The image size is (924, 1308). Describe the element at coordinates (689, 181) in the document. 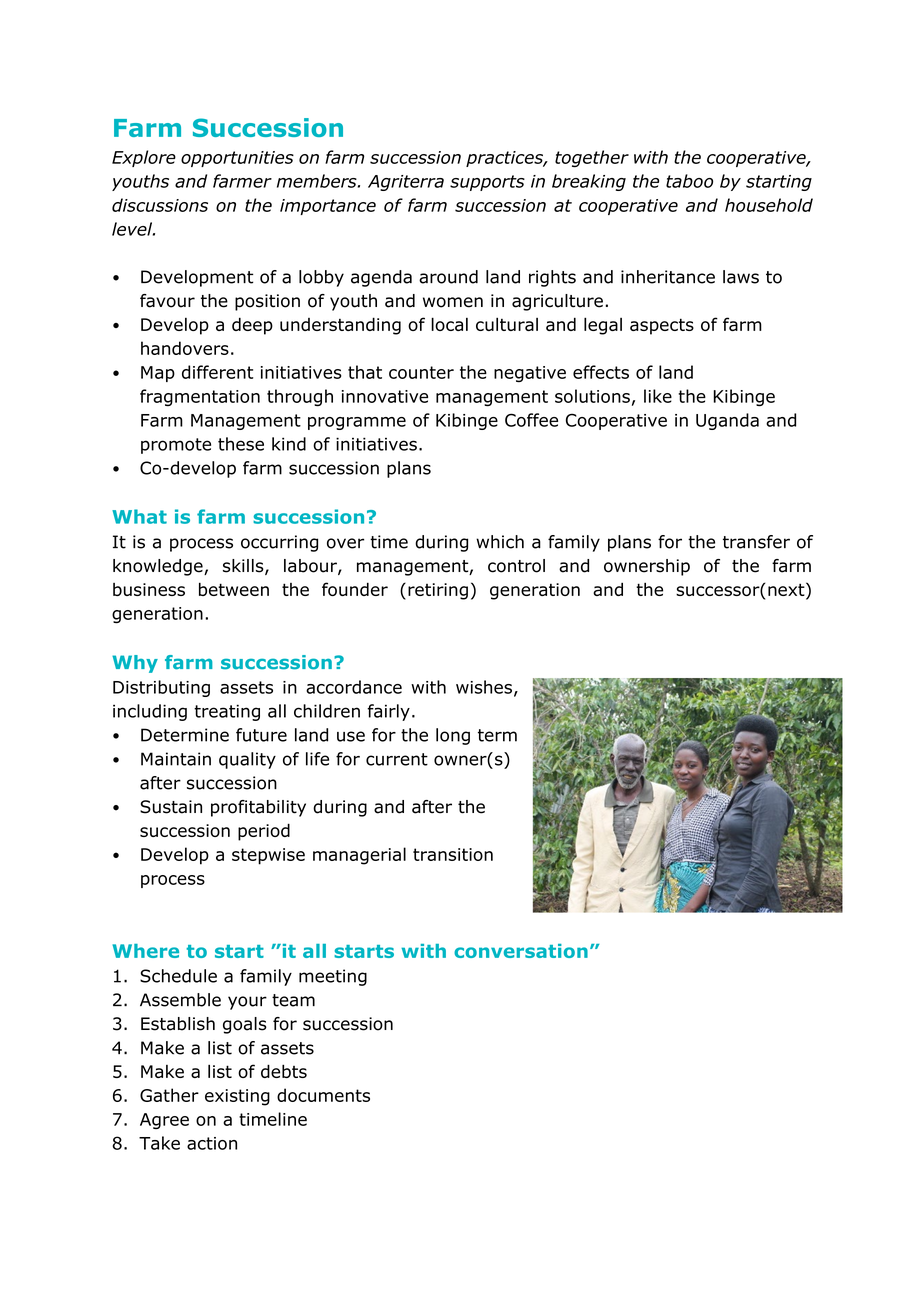

I see `taboo` at that location.
